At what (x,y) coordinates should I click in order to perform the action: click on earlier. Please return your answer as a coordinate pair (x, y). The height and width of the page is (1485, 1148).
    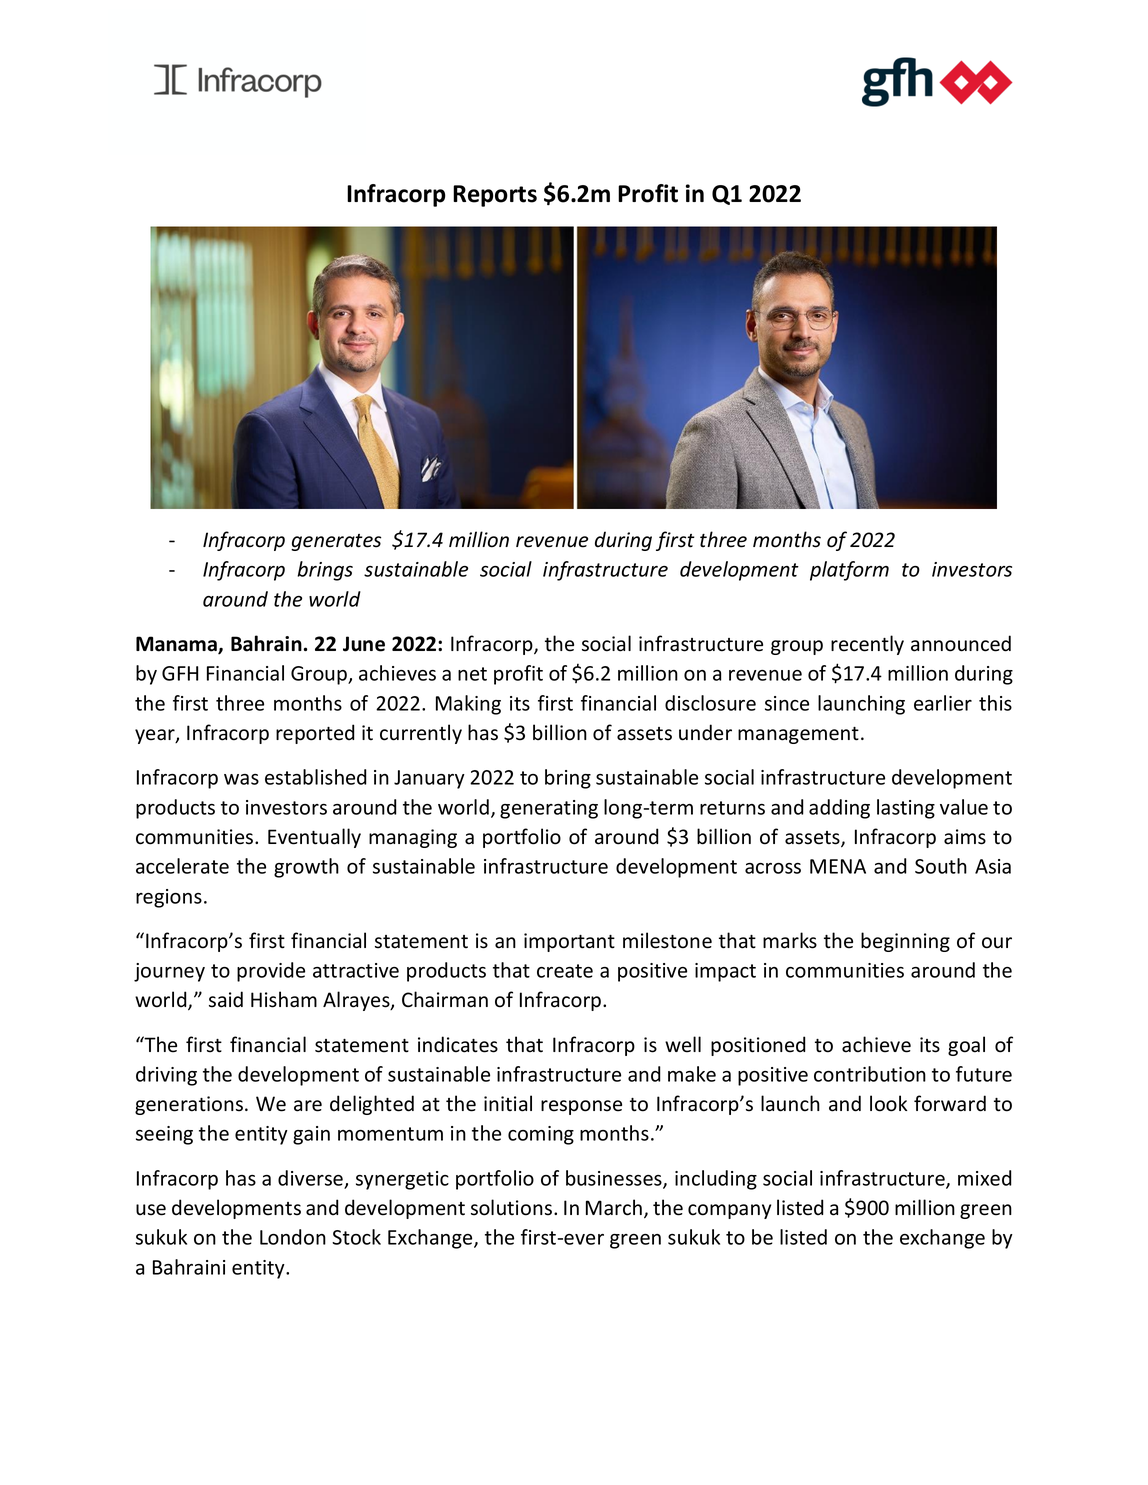
    Looking at the image, I should click on (943, 703).
